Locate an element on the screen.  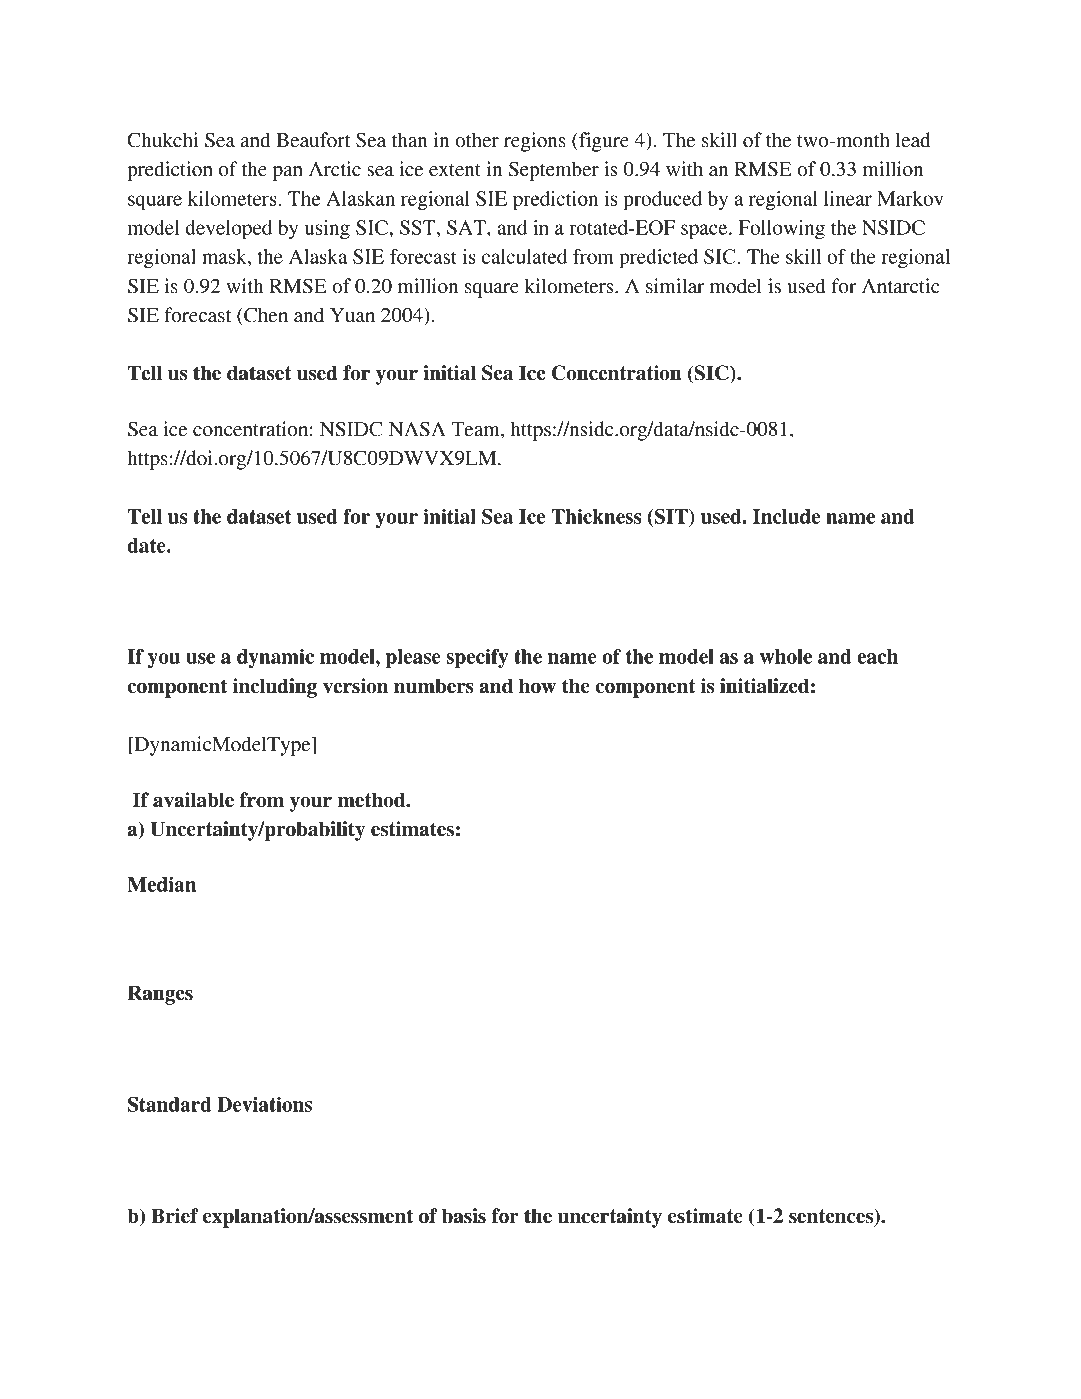
Deviations is located at coordinates (264, 1104).
